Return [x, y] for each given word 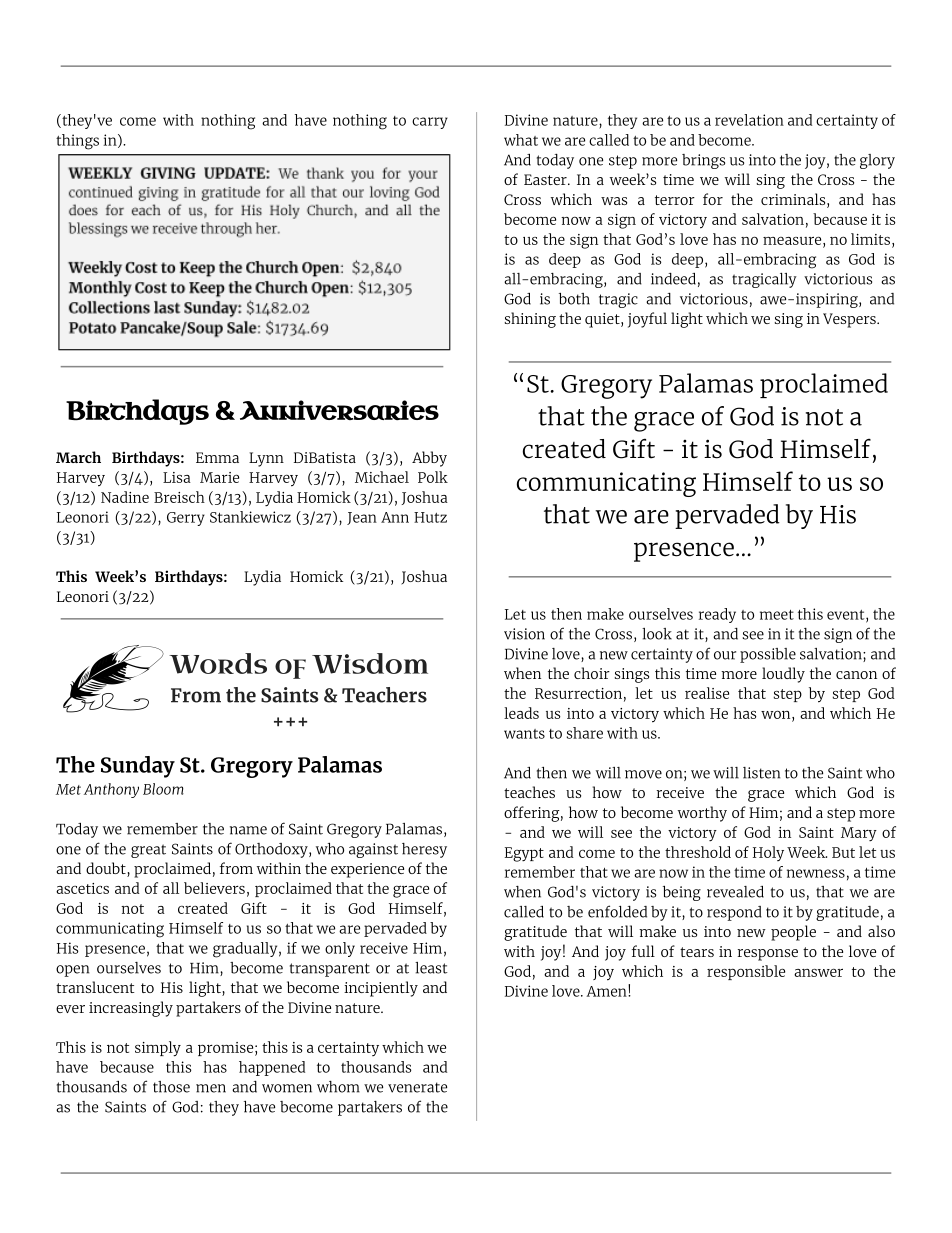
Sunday [138, 767]
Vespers [850, 320]
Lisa [177, 477]
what [521, 140]
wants [524, 734]
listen [761, 773]
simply [158, 1049]
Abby [429, 459]
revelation [749, 120]
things [77, 142]
